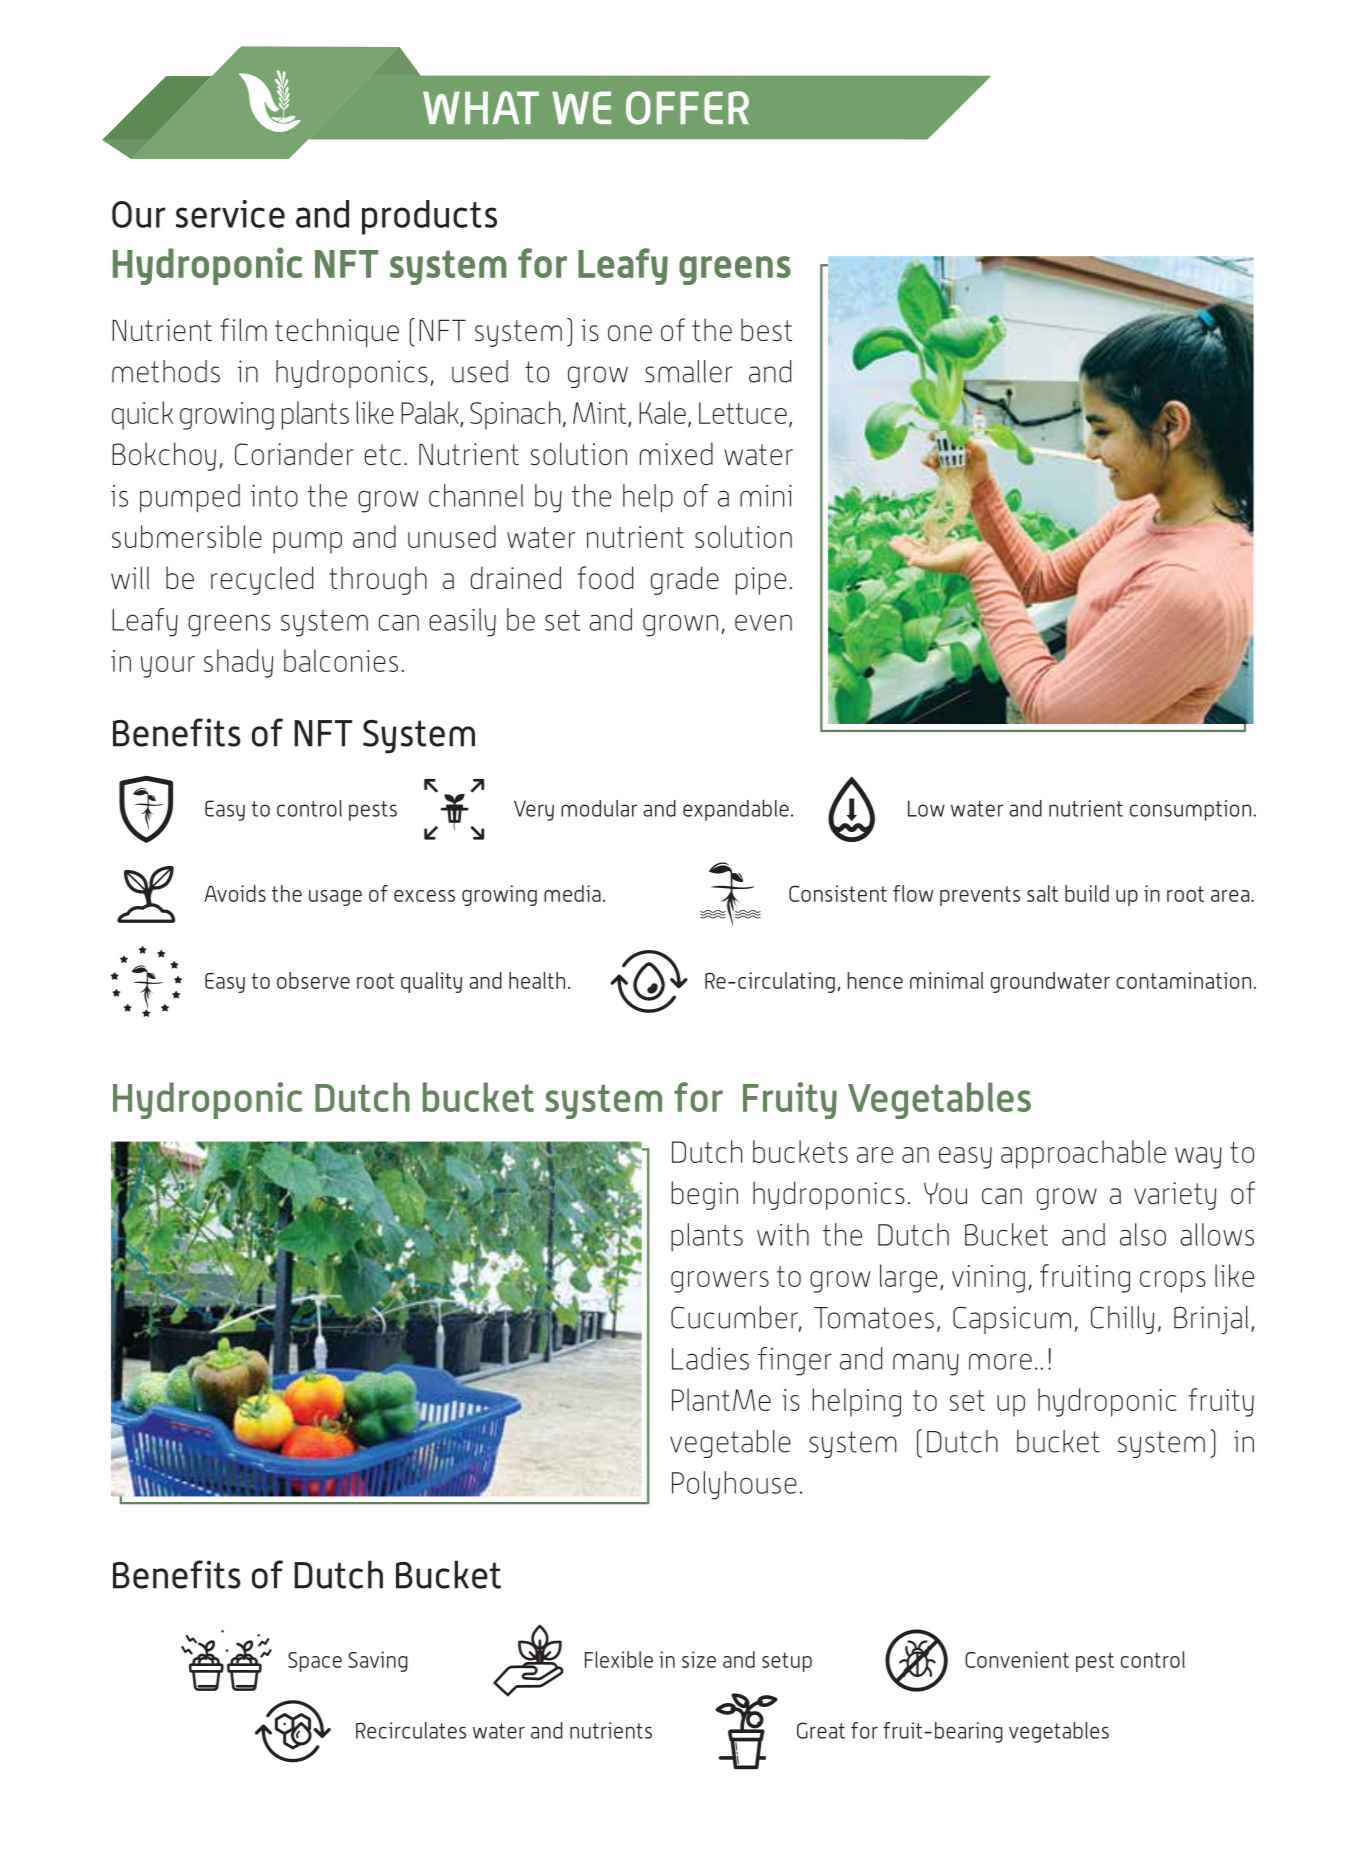 This screenshot has height=1855, width=1367. What do you see at coordinates (313, 980) in the screenshot?
I see `observe` at bounding box center [313, 980].
